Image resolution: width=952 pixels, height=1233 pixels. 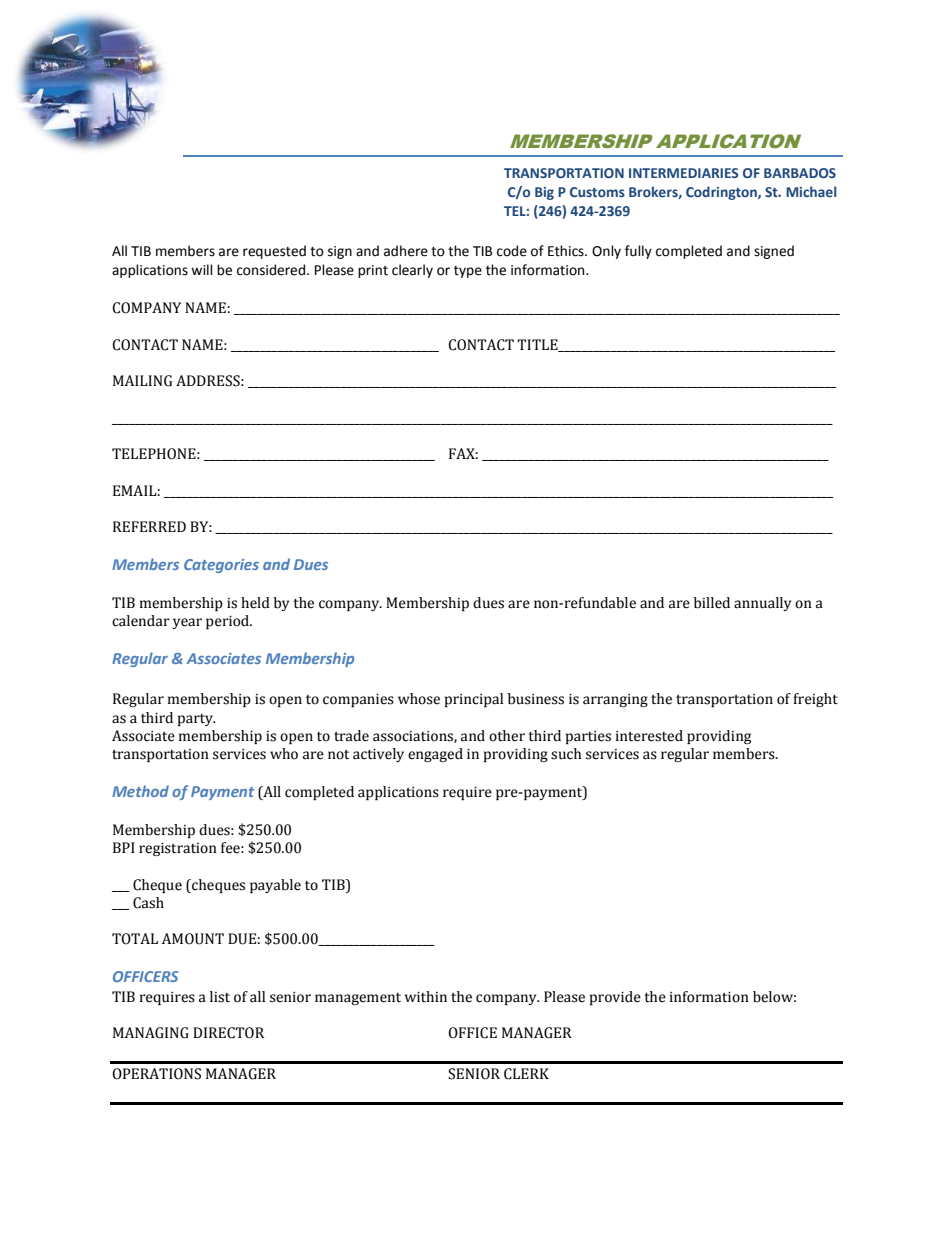 What do you see at coordinates (435, 755) in the screenshot?
I see `engaged` at bounding box center [435, 755].
